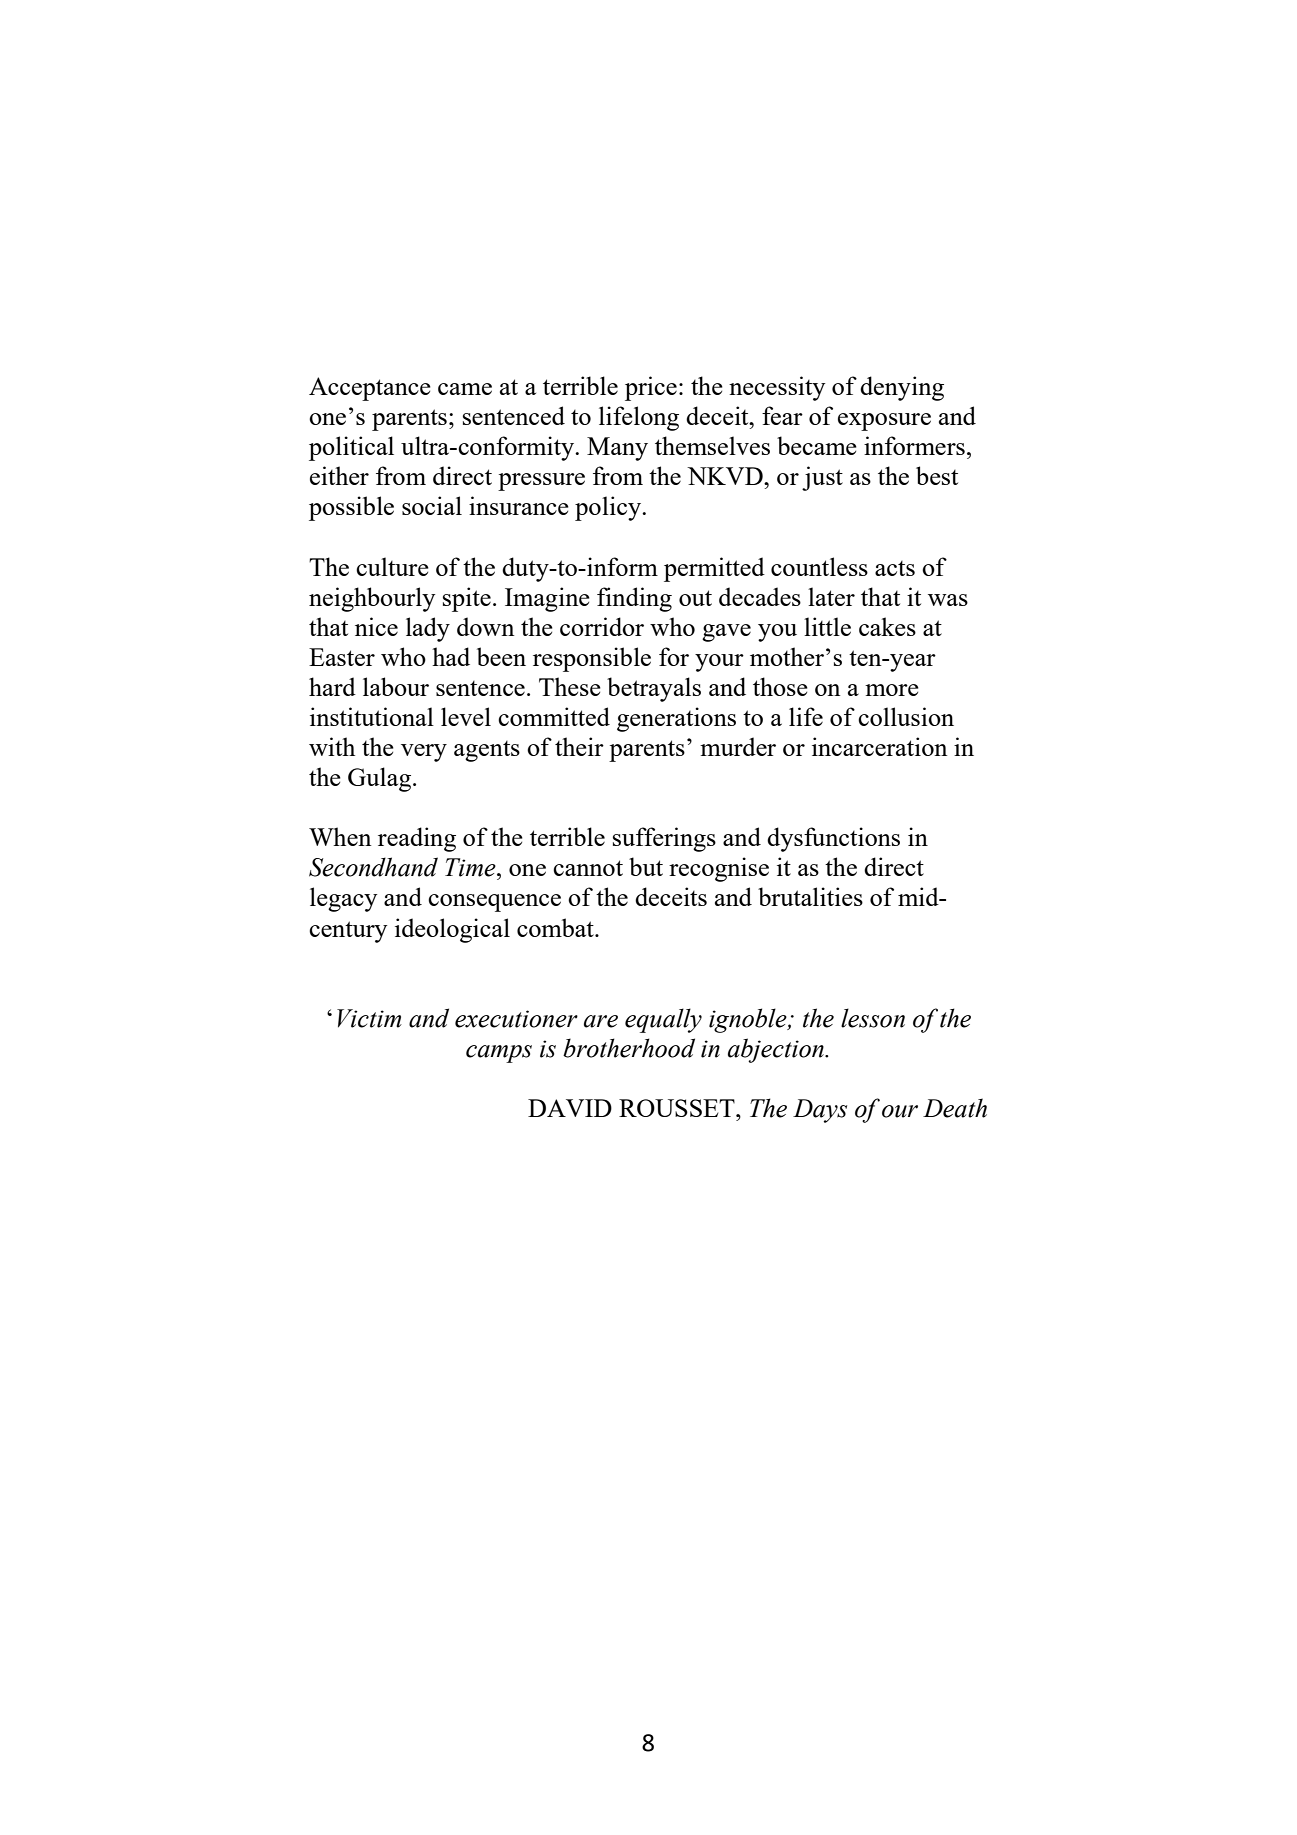 This image has height=1835, width=1297. I want to click on Acceptance, so click(370, 389).
